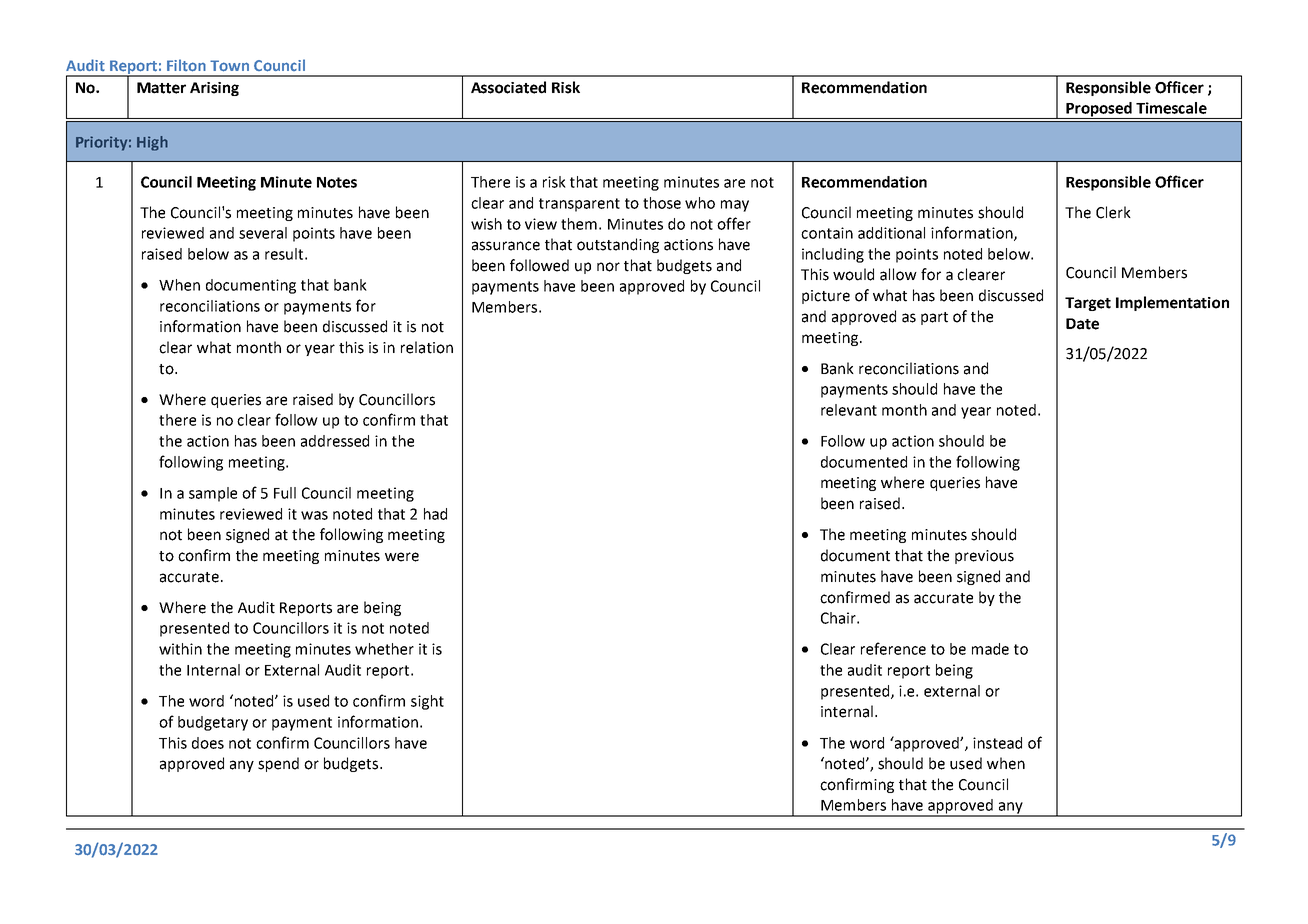 Image resolution: width=1308 pixels, height=924 pixels. I want to click on sight, so click(427, 702).
